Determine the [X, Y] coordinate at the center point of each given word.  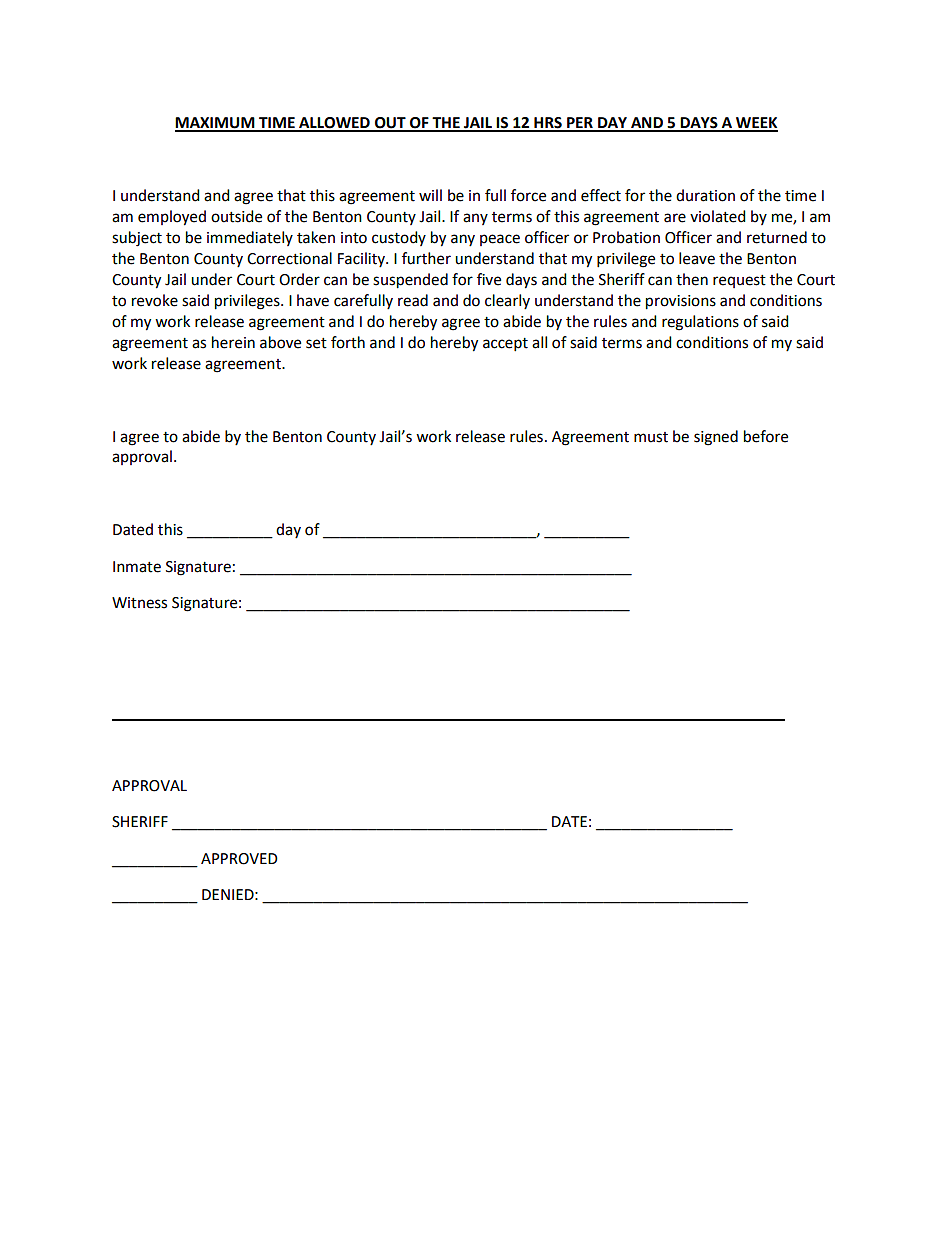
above [280, 342]
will [430, 195]
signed [716, 438]
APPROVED [239, 859]
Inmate [137, 567]
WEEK [756, 124]
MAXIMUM [216, 124]
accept [505, 345]
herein [233, 342]
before [766, 436]
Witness [139, 603]
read [413, 300]
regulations [700, 323]
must [651, 437]
